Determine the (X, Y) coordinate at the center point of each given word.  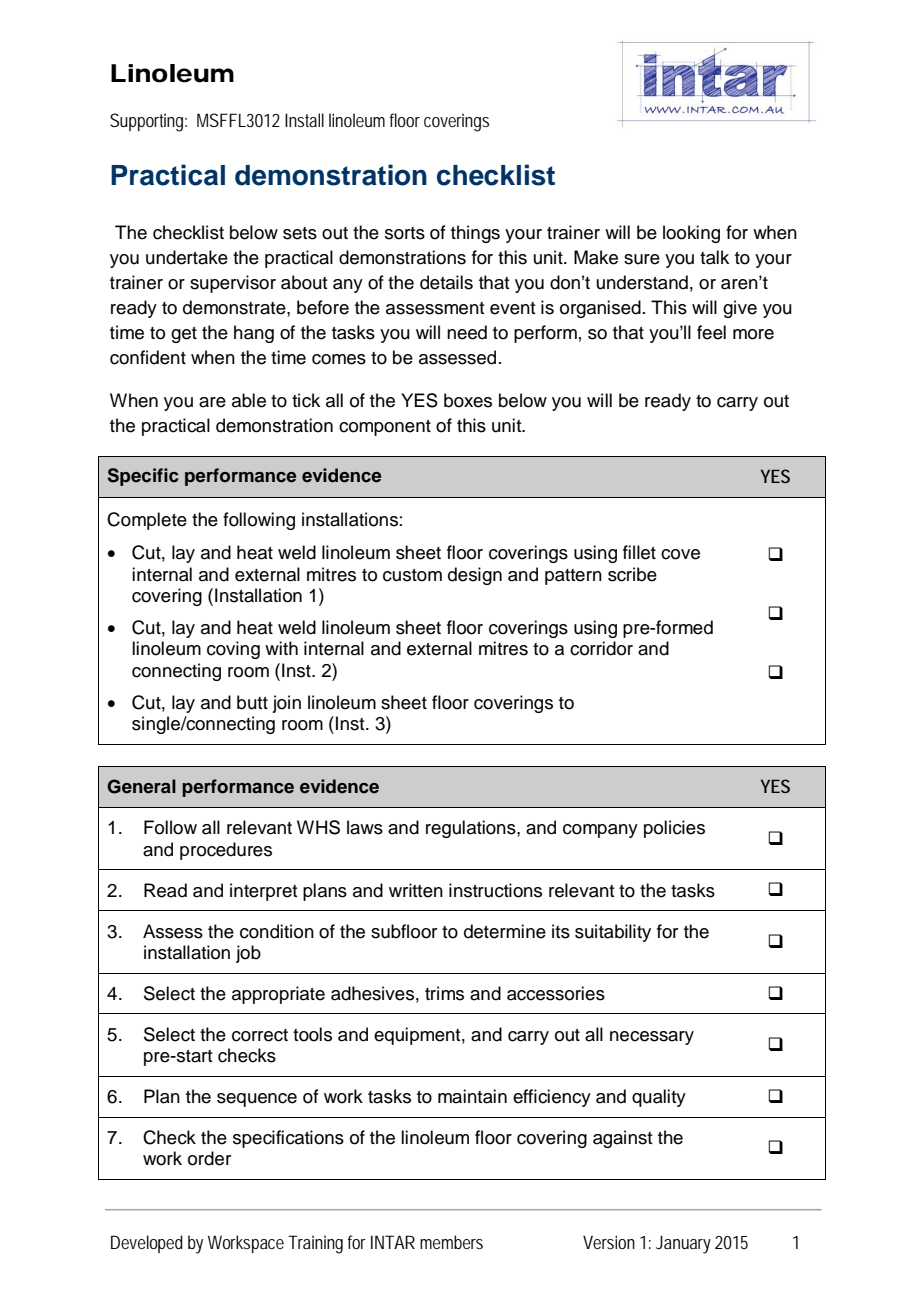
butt (252, 702)
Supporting (148, 122)
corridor (601, 648)
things (475, 234)
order (209, 1158)
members (451, 1242)
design (475, 576)
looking (691, 234)
